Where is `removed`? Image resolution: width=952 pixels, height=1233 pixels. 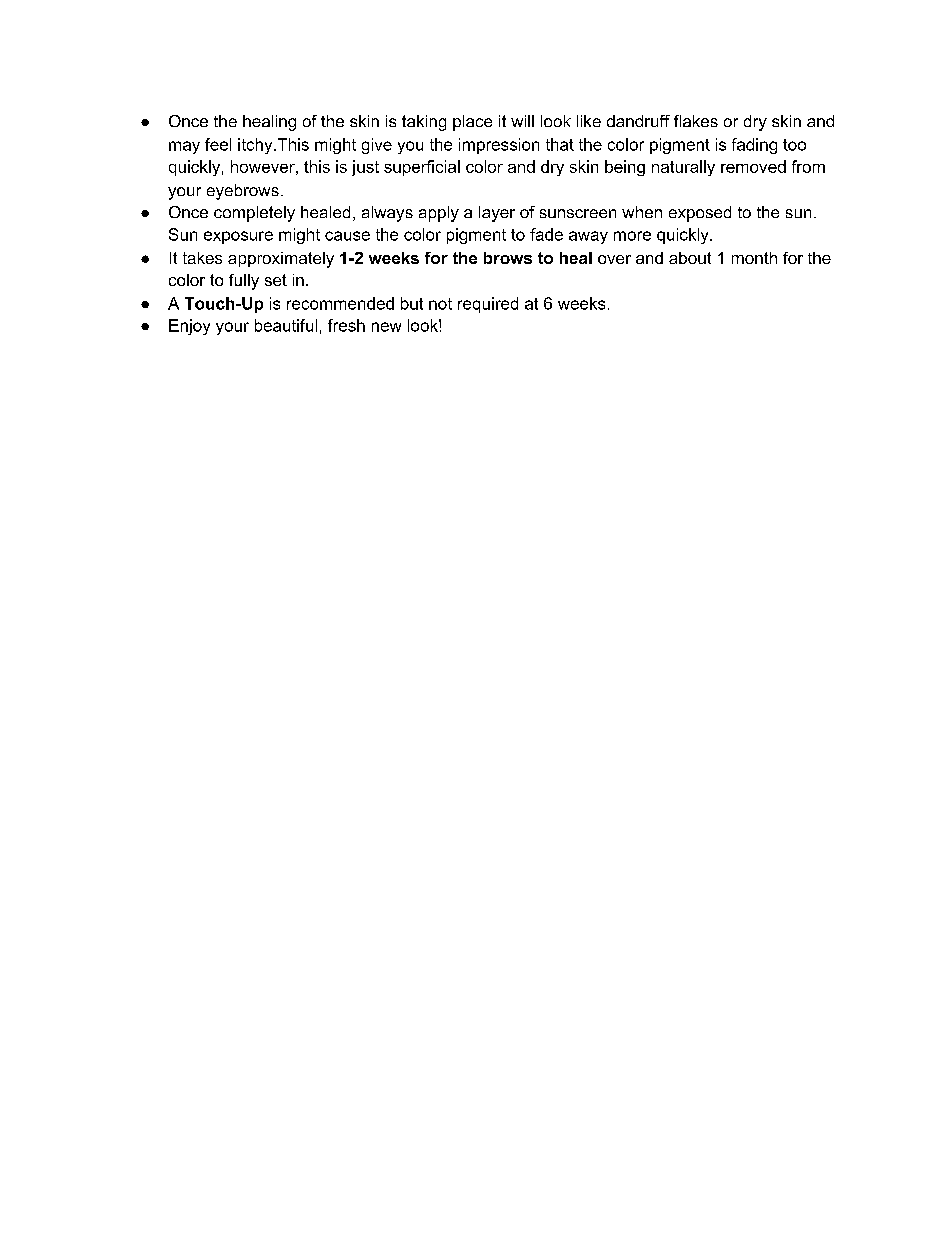
removed is located at coordinates (753, 166).
